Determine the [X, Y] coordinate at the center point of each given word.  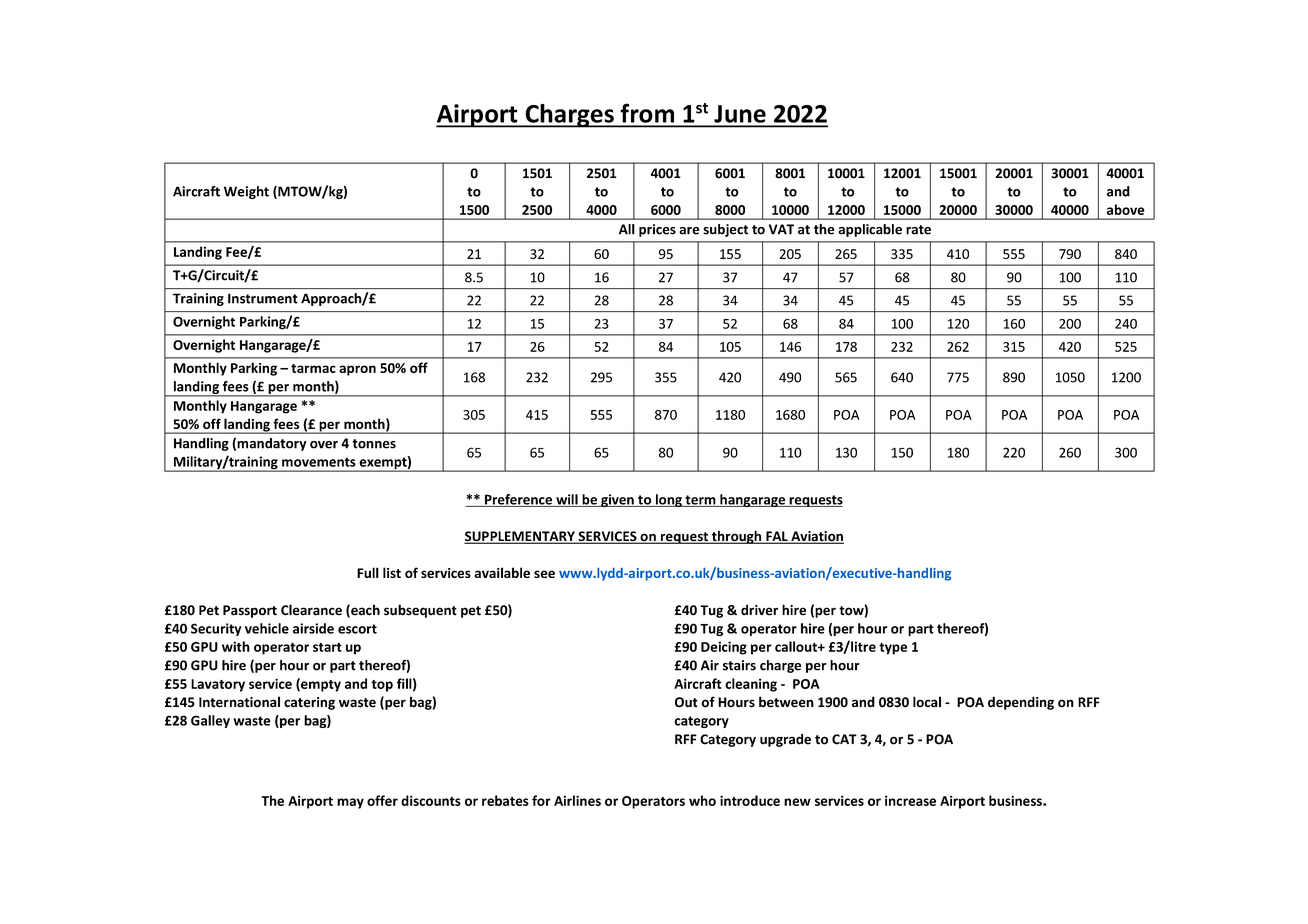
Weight [246, 192]
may [350, 803]
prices [657, 230]
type [893, 648]
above [1126, 209]
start [327, 647]
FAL [777, 537]
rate [918, 230]
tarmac [313, 368]
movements [319, 462]
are [689, 231]
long [668, 500]
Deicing [724, 648]
